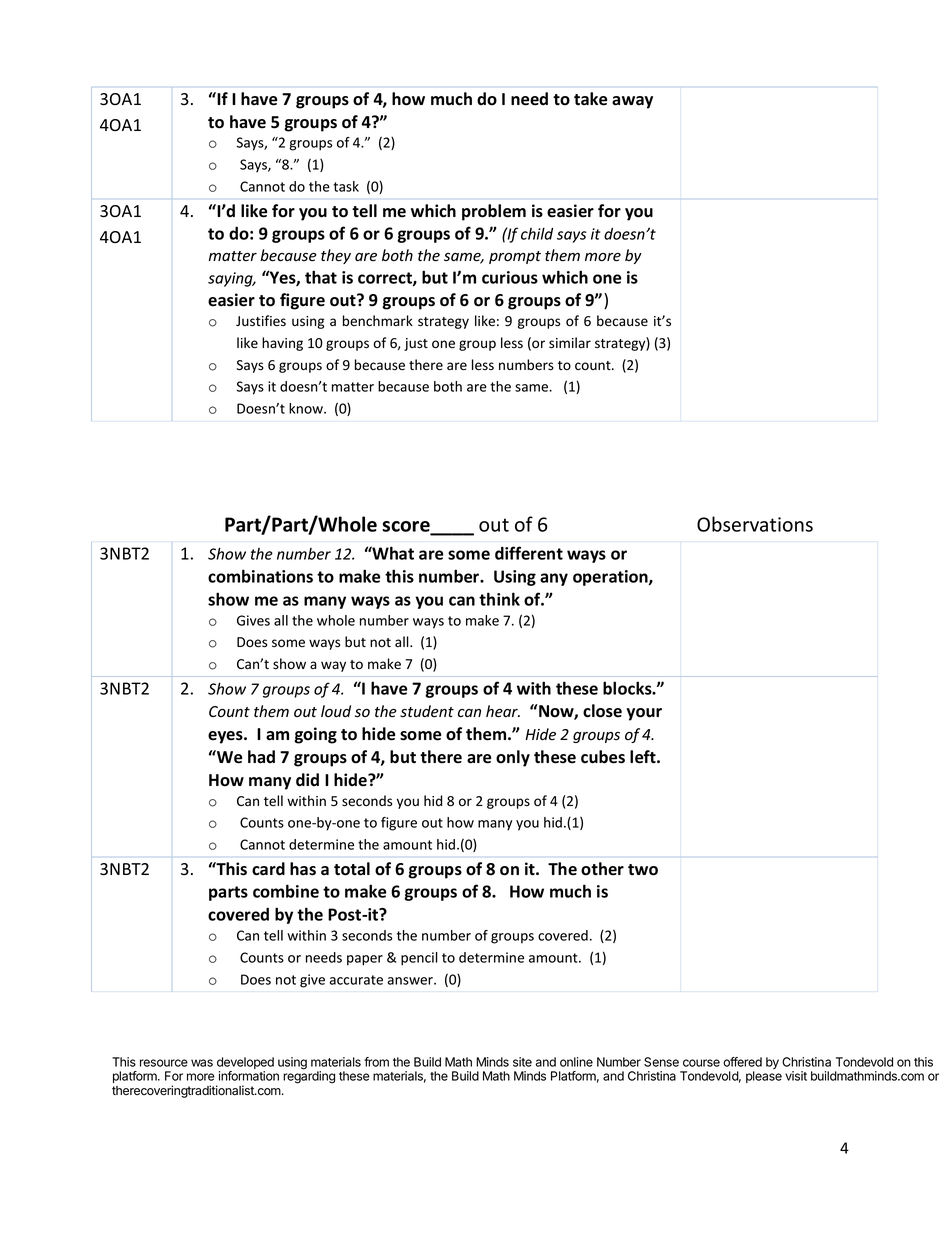  Describe the element at coordinates (570, 343) in the screenshot. I see `similar` at that location.
